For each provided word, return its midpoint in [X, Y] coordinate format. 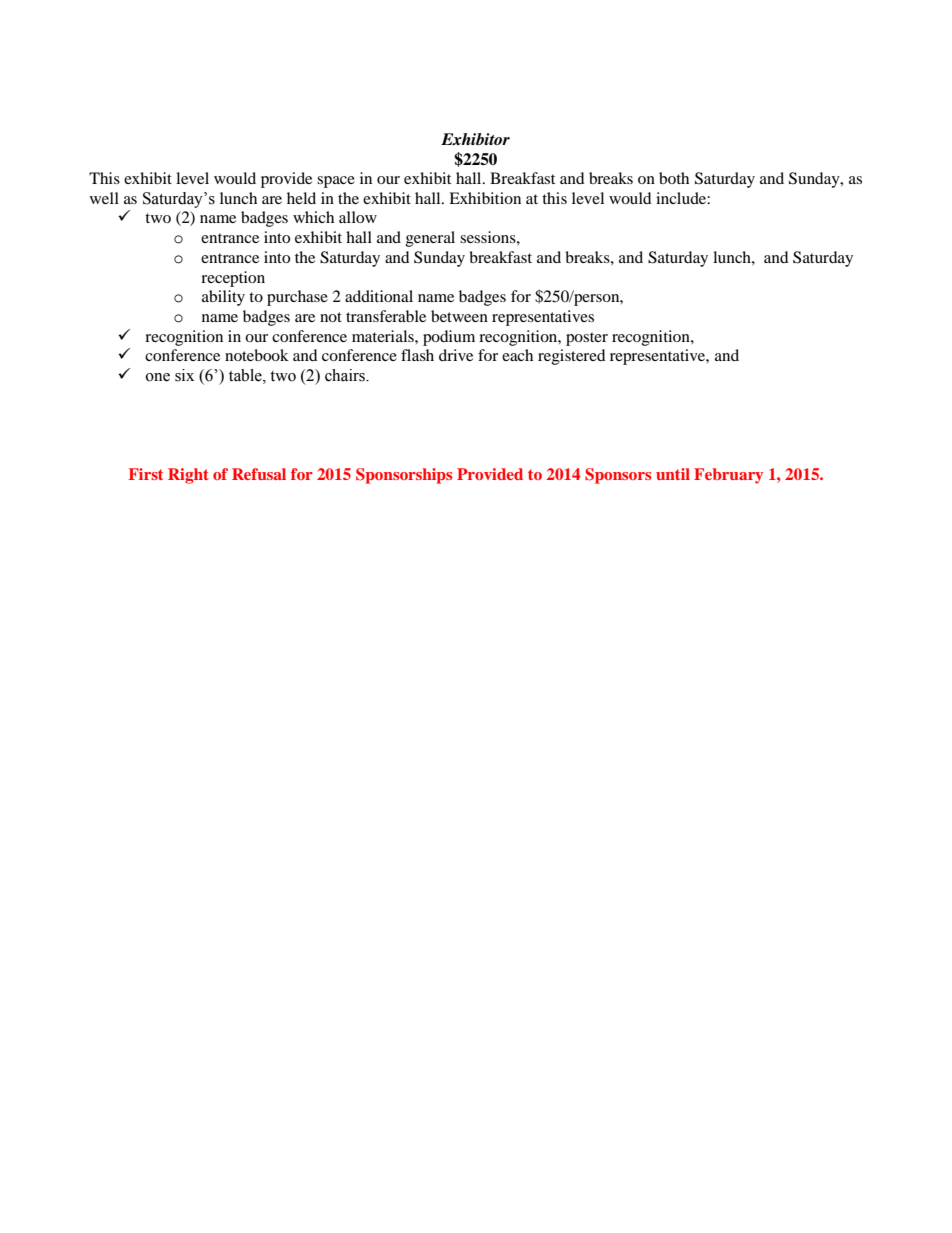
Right [188, 476]
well [104, 198]
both [674, 178]
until [673, 474]
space [336, 182]
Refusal [259, 474]
